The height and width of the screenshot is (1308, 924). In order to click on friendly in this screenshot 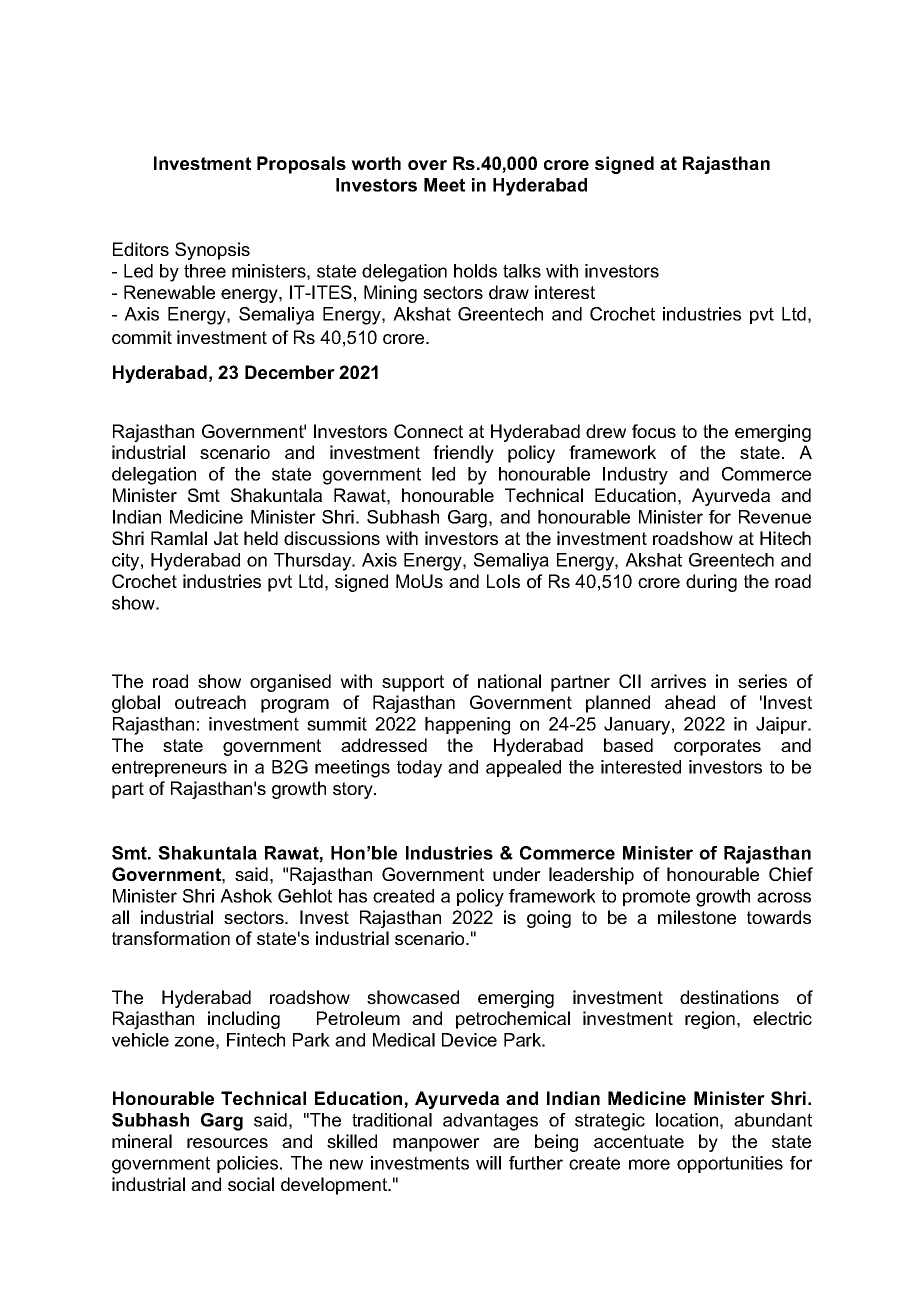, I will do `click(463, 454)`.
